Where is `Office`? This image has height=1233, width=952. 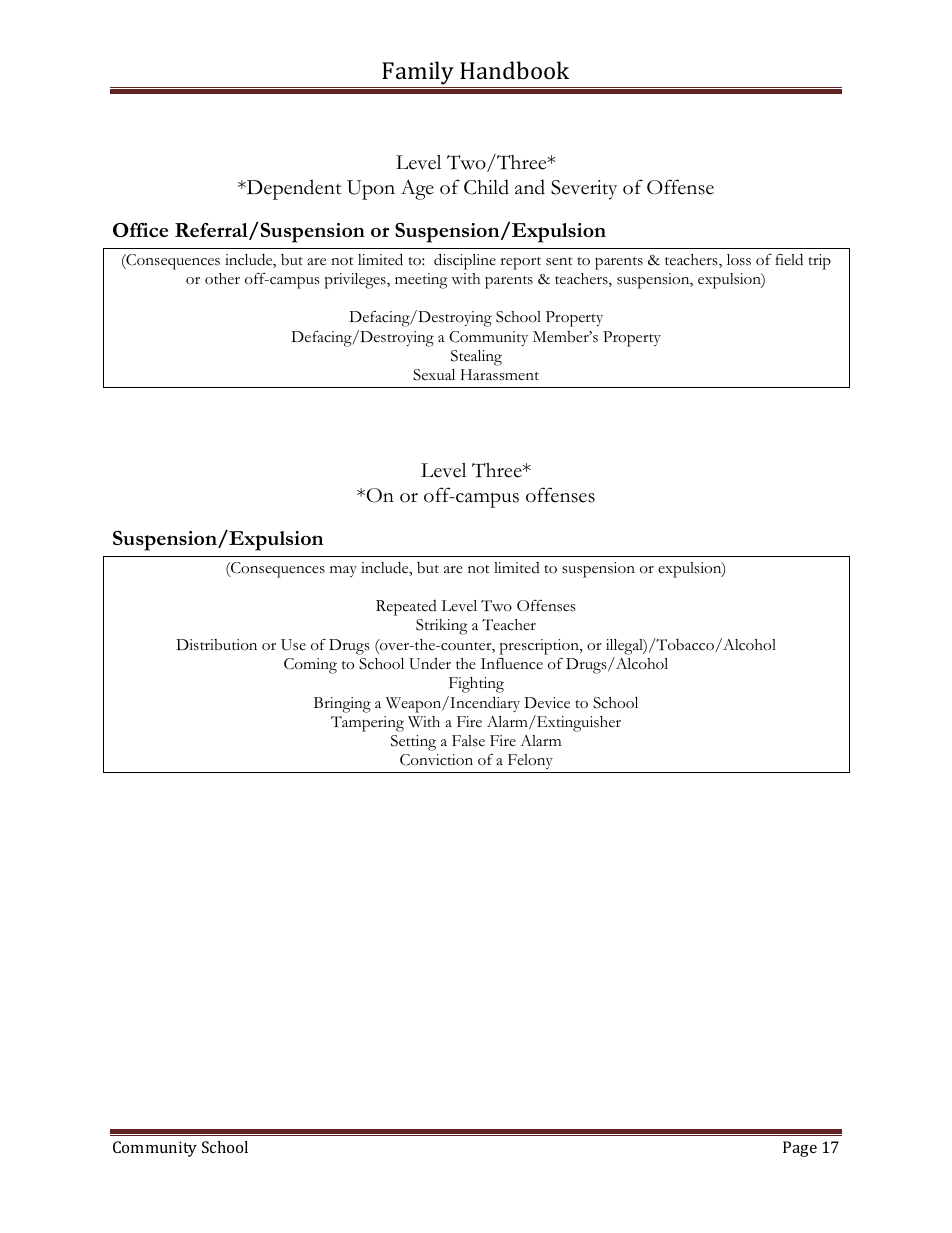 Office is located at coordinates (140, 230).
